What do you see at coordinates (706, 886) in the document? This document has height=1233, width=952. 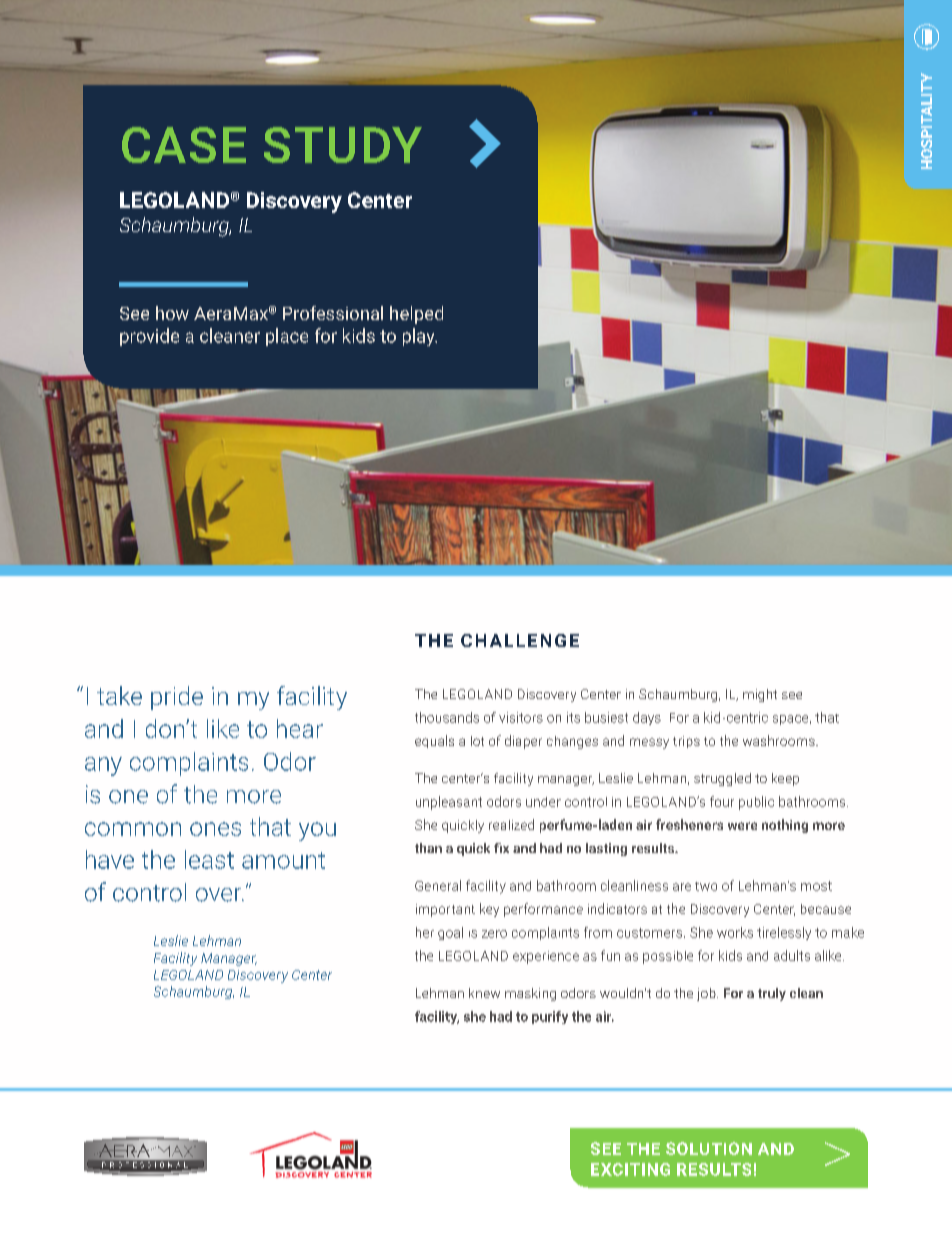 I see `two` at bounding box center [706, 886].
